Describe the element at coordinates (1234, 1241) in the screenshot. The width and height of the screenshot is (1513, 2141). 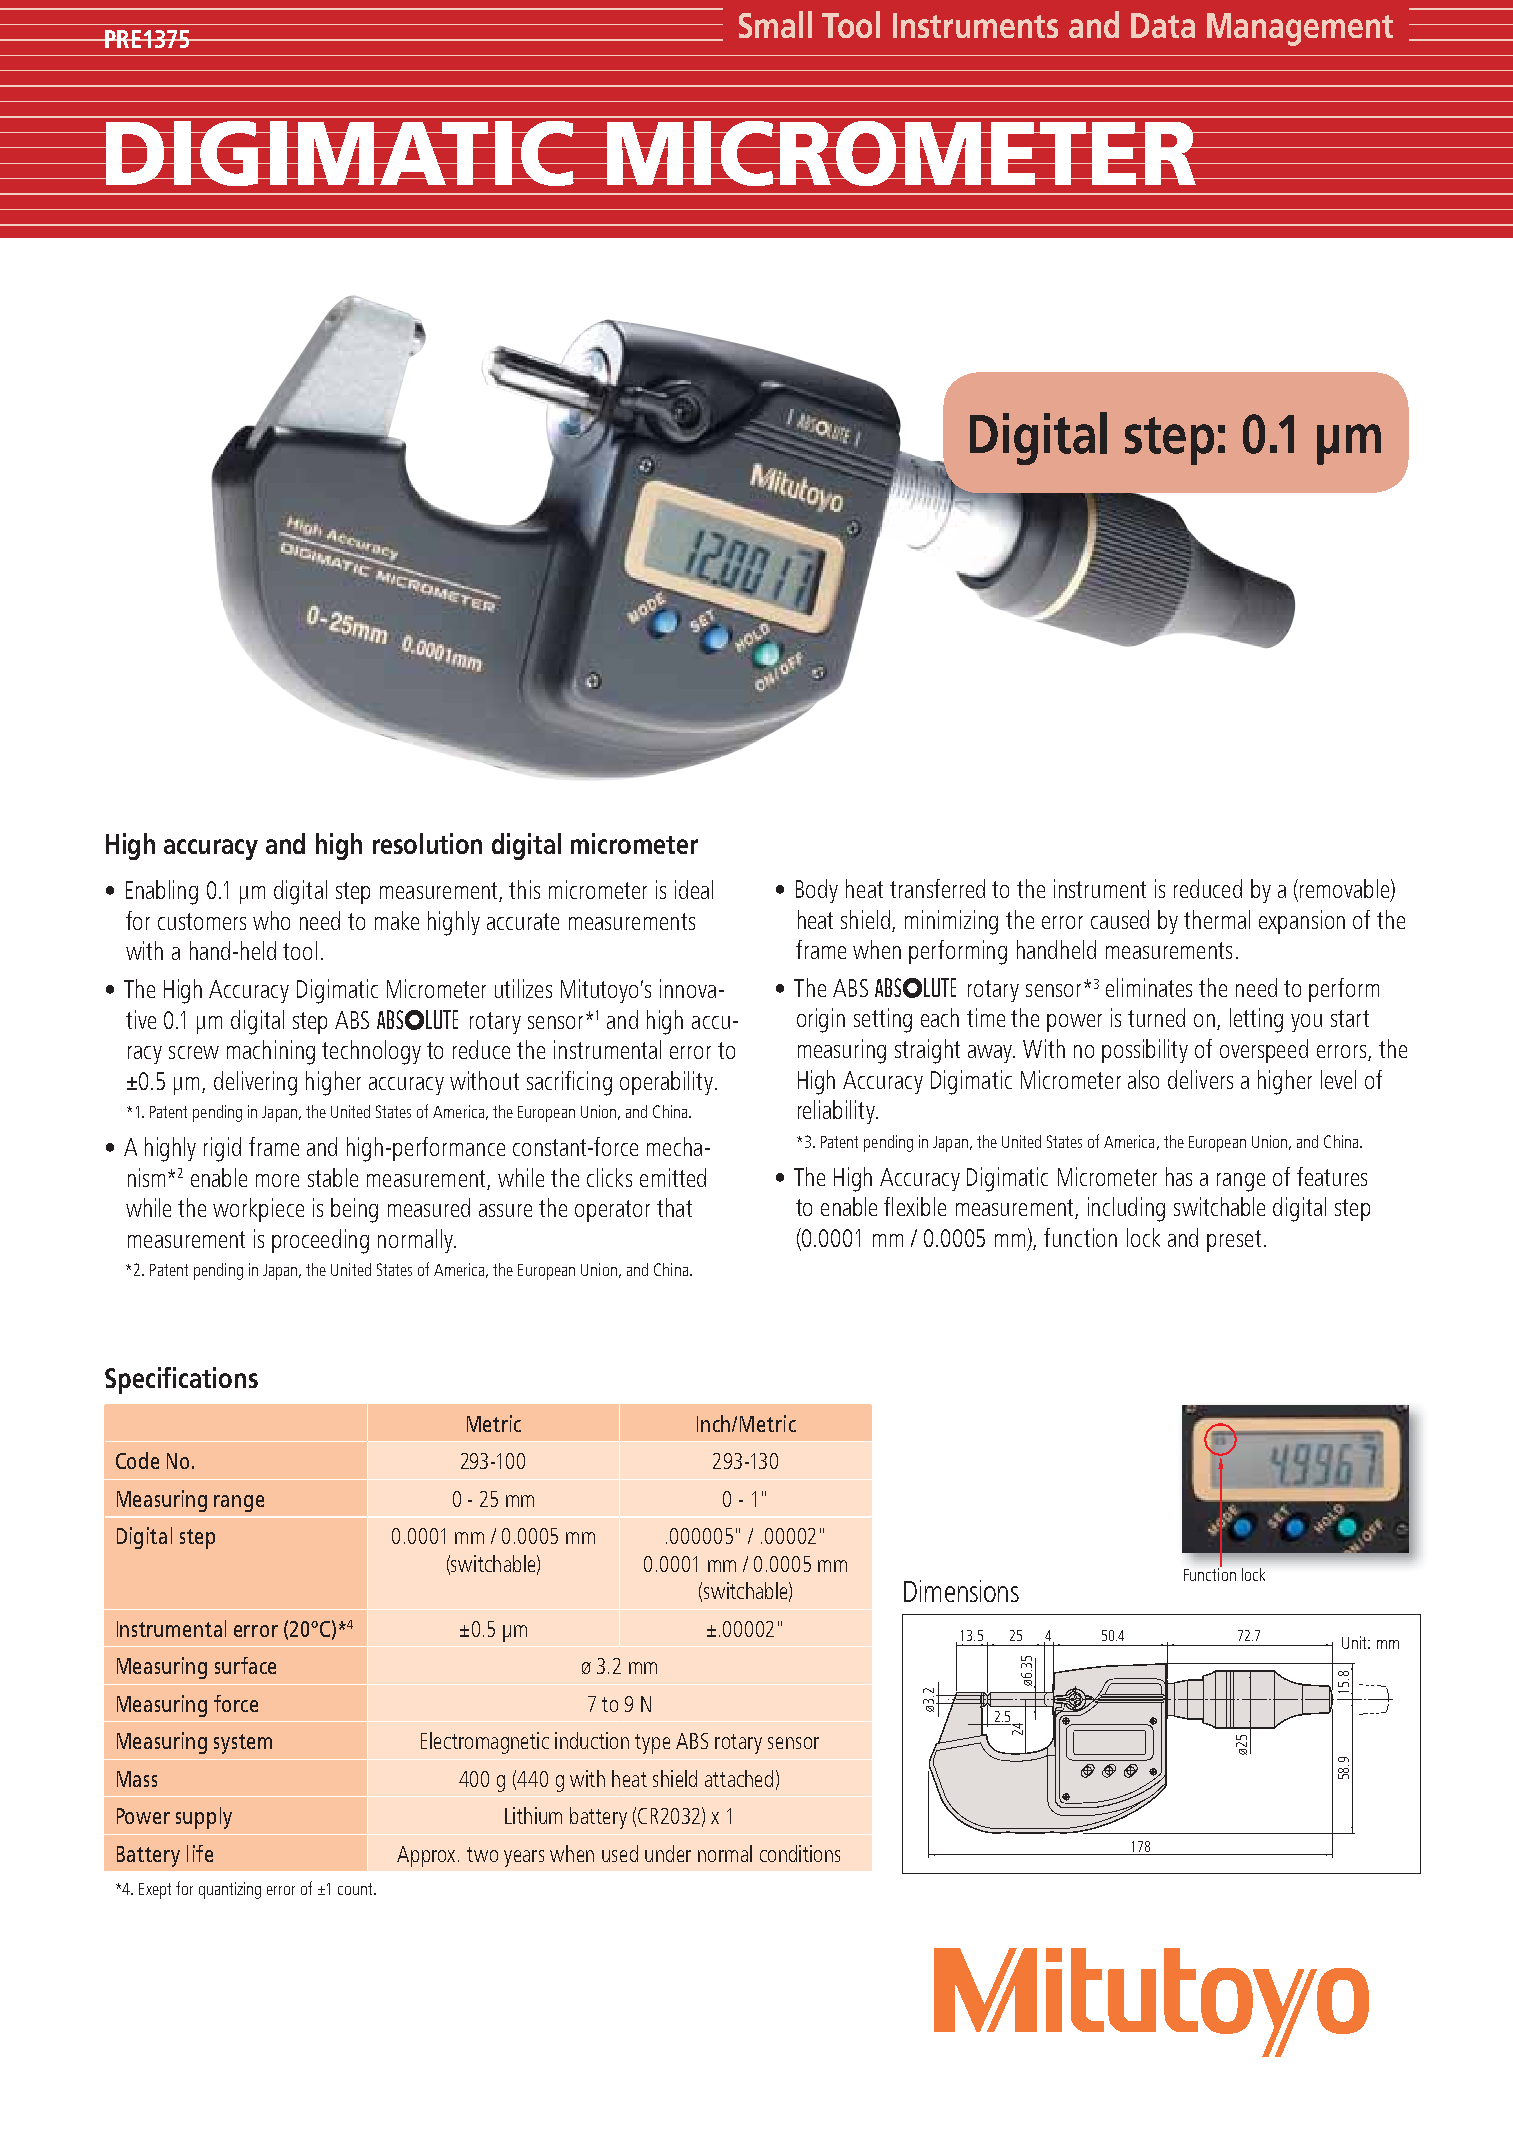
I see `preset` at that location.
